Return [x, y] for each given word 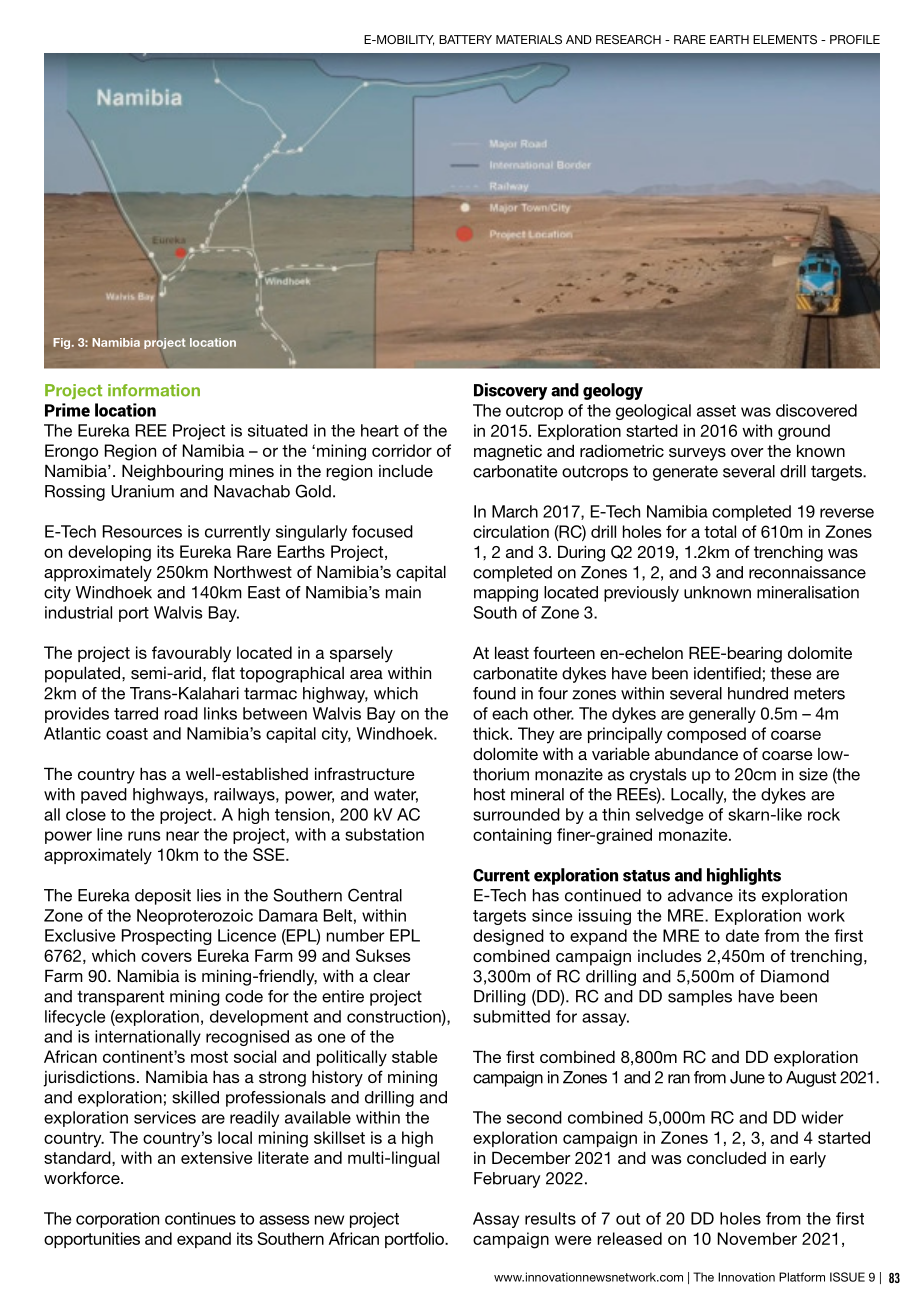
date [742, 935]
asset [716, 411]
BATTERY [465, 39]
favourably [191, 654]
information [154, 390]
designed [508, 937]
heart [380, 430]
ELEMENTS [785, 39]
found [494, 693]
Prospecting [167, 937]
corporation [117, 1220]
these [791, 673]
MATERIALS [529, 39]
